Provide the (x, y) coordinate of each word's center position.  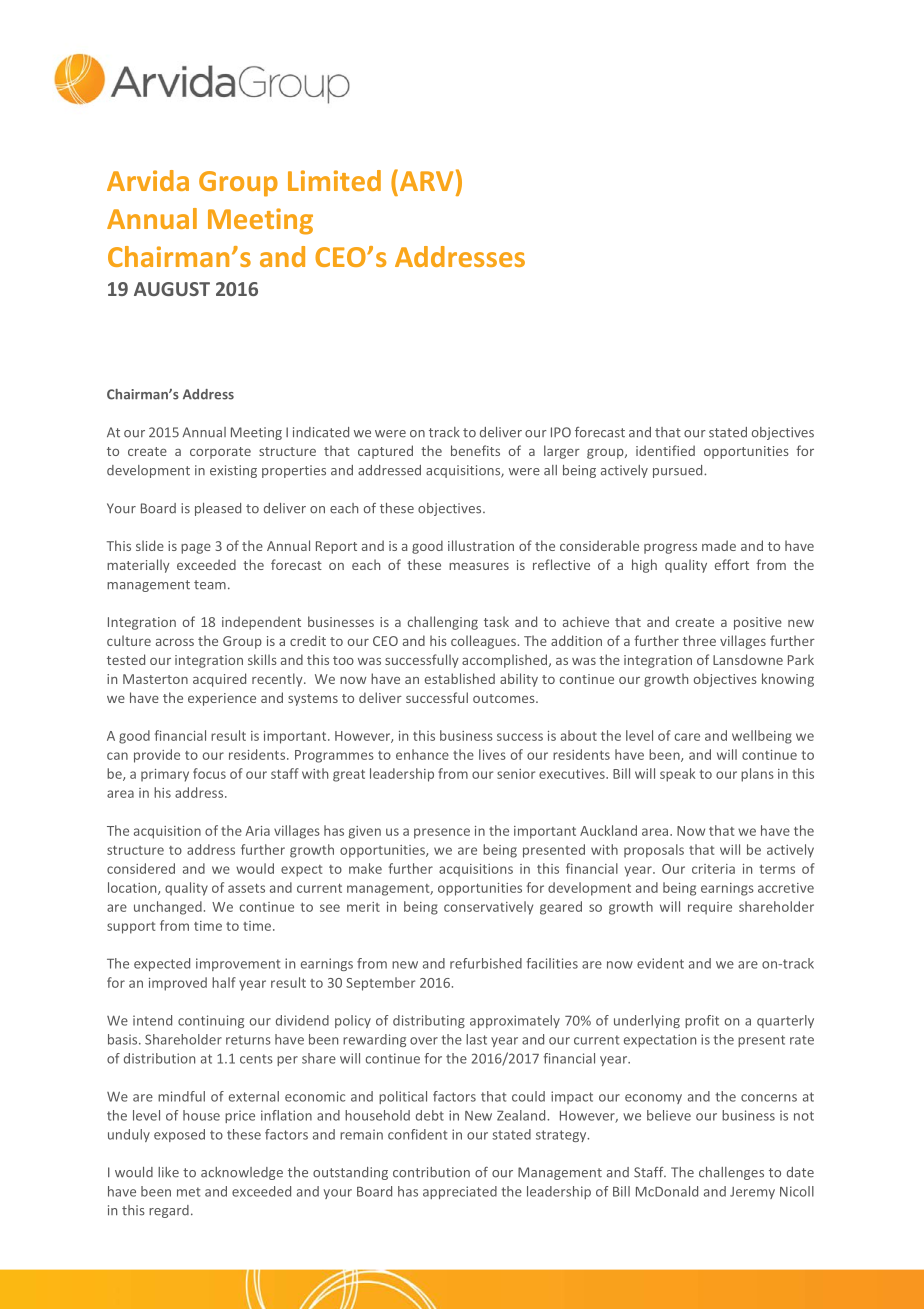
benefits (475, 450)
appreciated (460, 1192)
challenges (731, 1173)
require (710, 908)
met (188, 1192)
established (460, 678)
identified (665, 450)
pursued (679, 471)
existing (233, 471)
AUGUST (172, 289)
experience (222, 699)
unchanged (168, 908)
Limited (334, 180)
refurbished (486, 963)
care (687, 737)
